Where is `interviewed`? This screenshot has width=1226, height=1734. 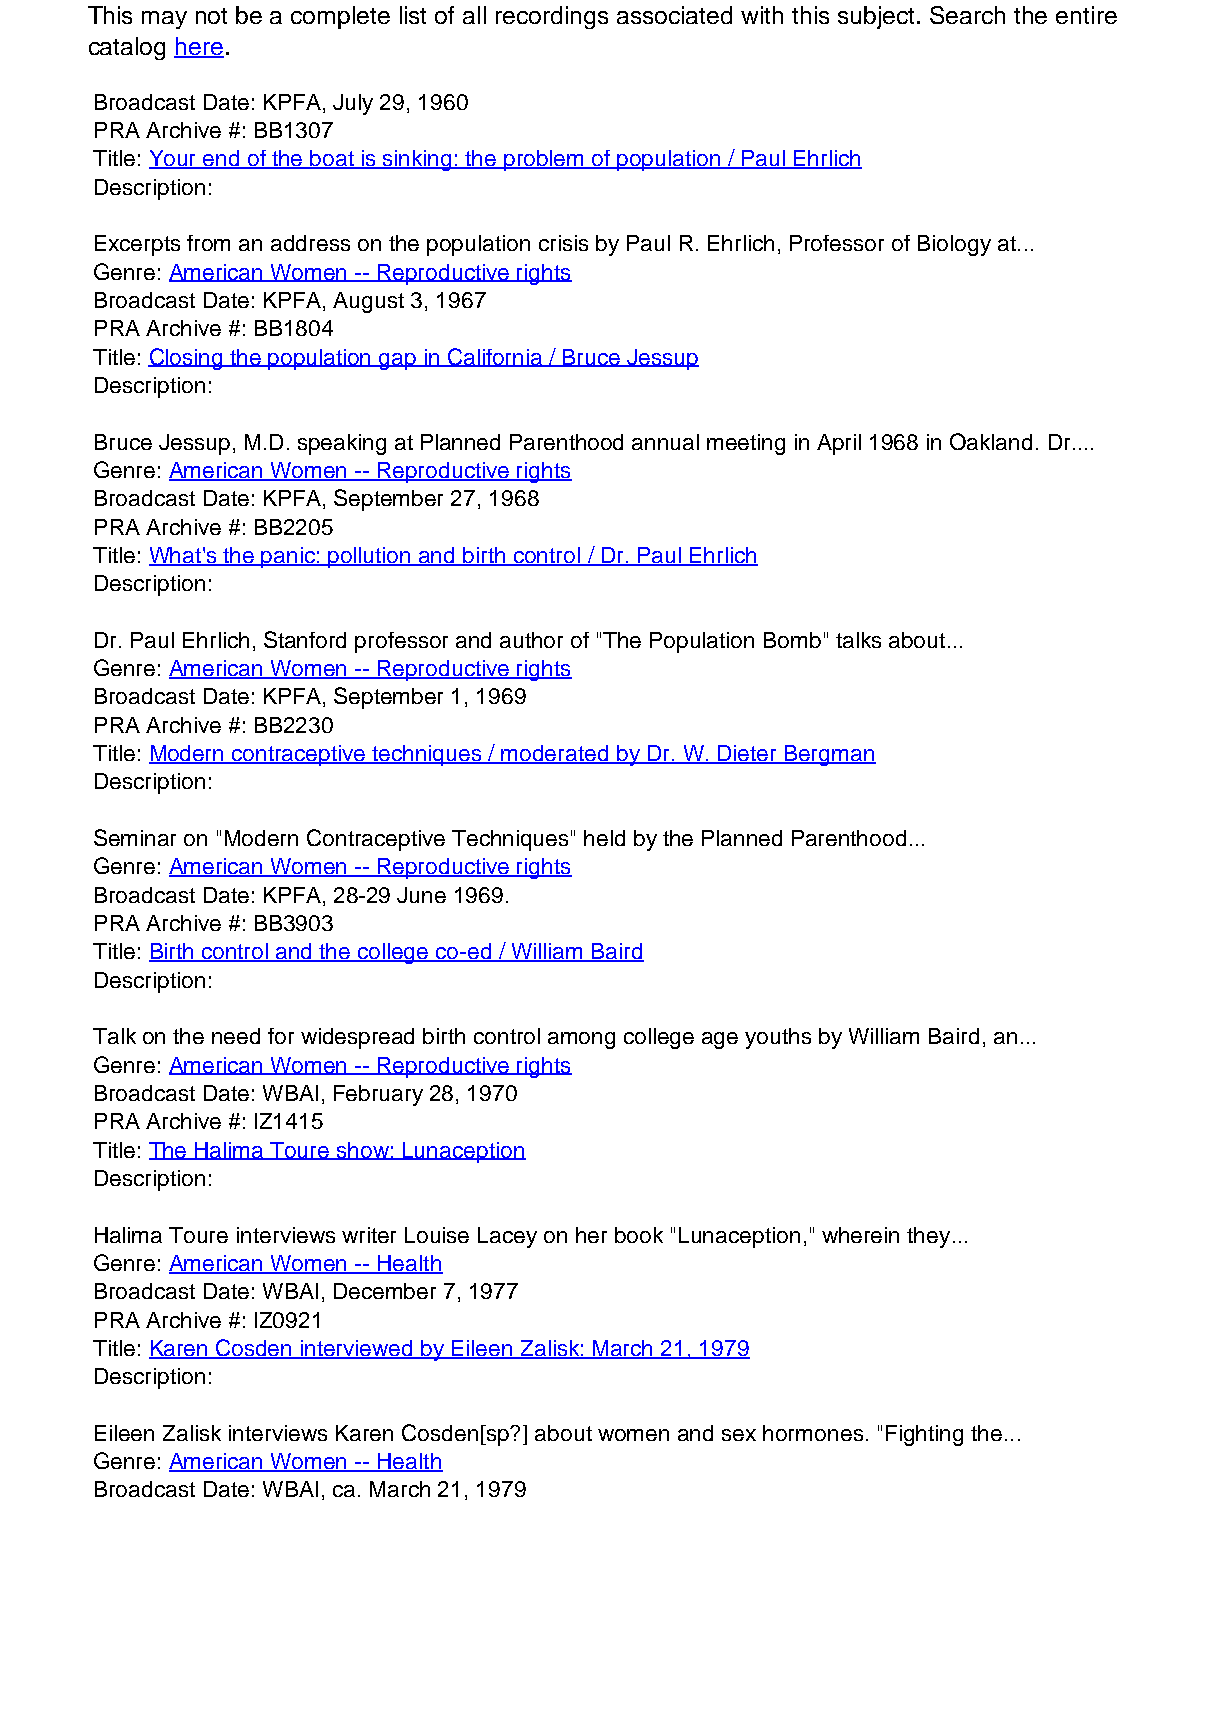
interviewed is located at coordinates (357, 1349).
